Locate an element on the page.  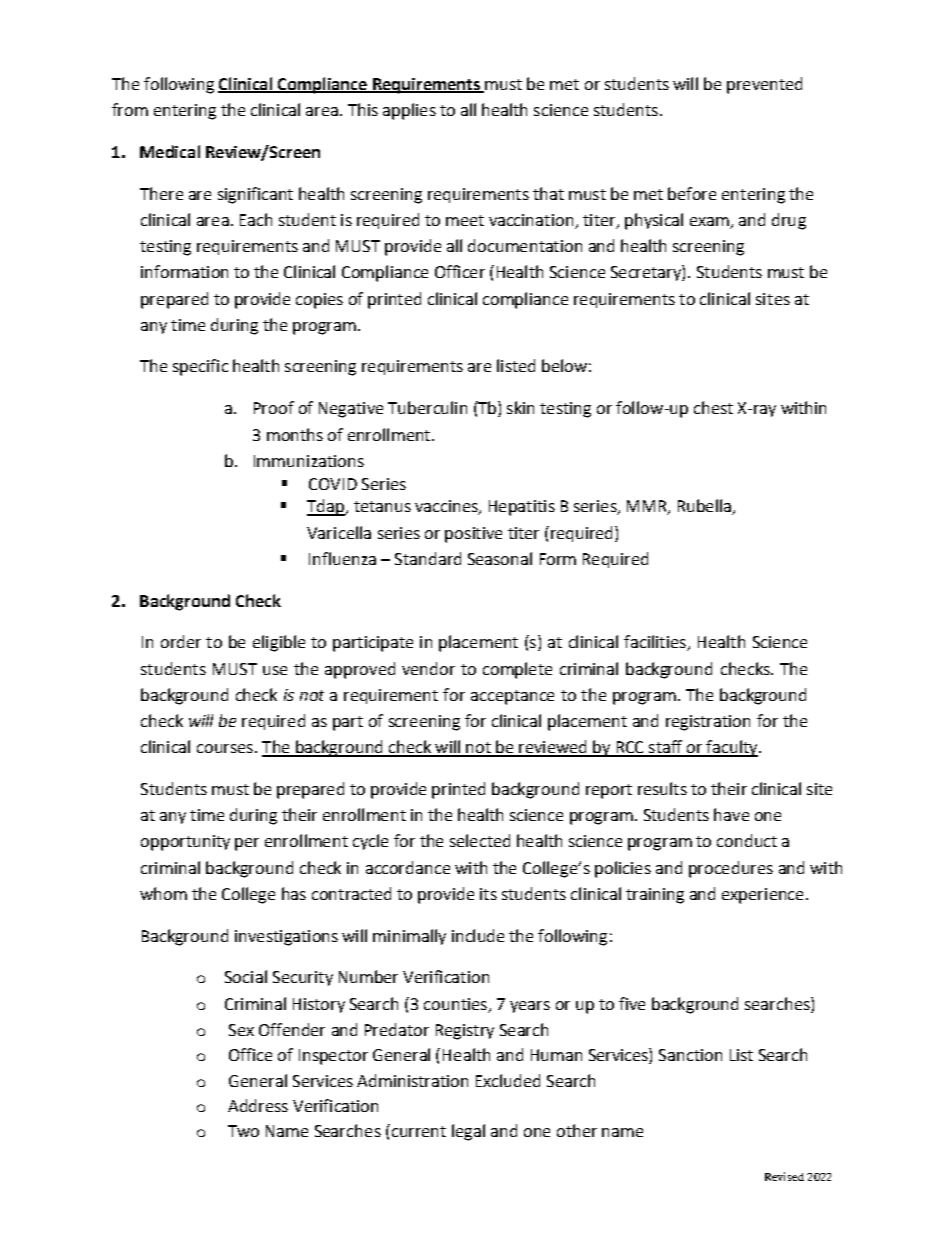
Revised is located at coordinates (784, 1176).
